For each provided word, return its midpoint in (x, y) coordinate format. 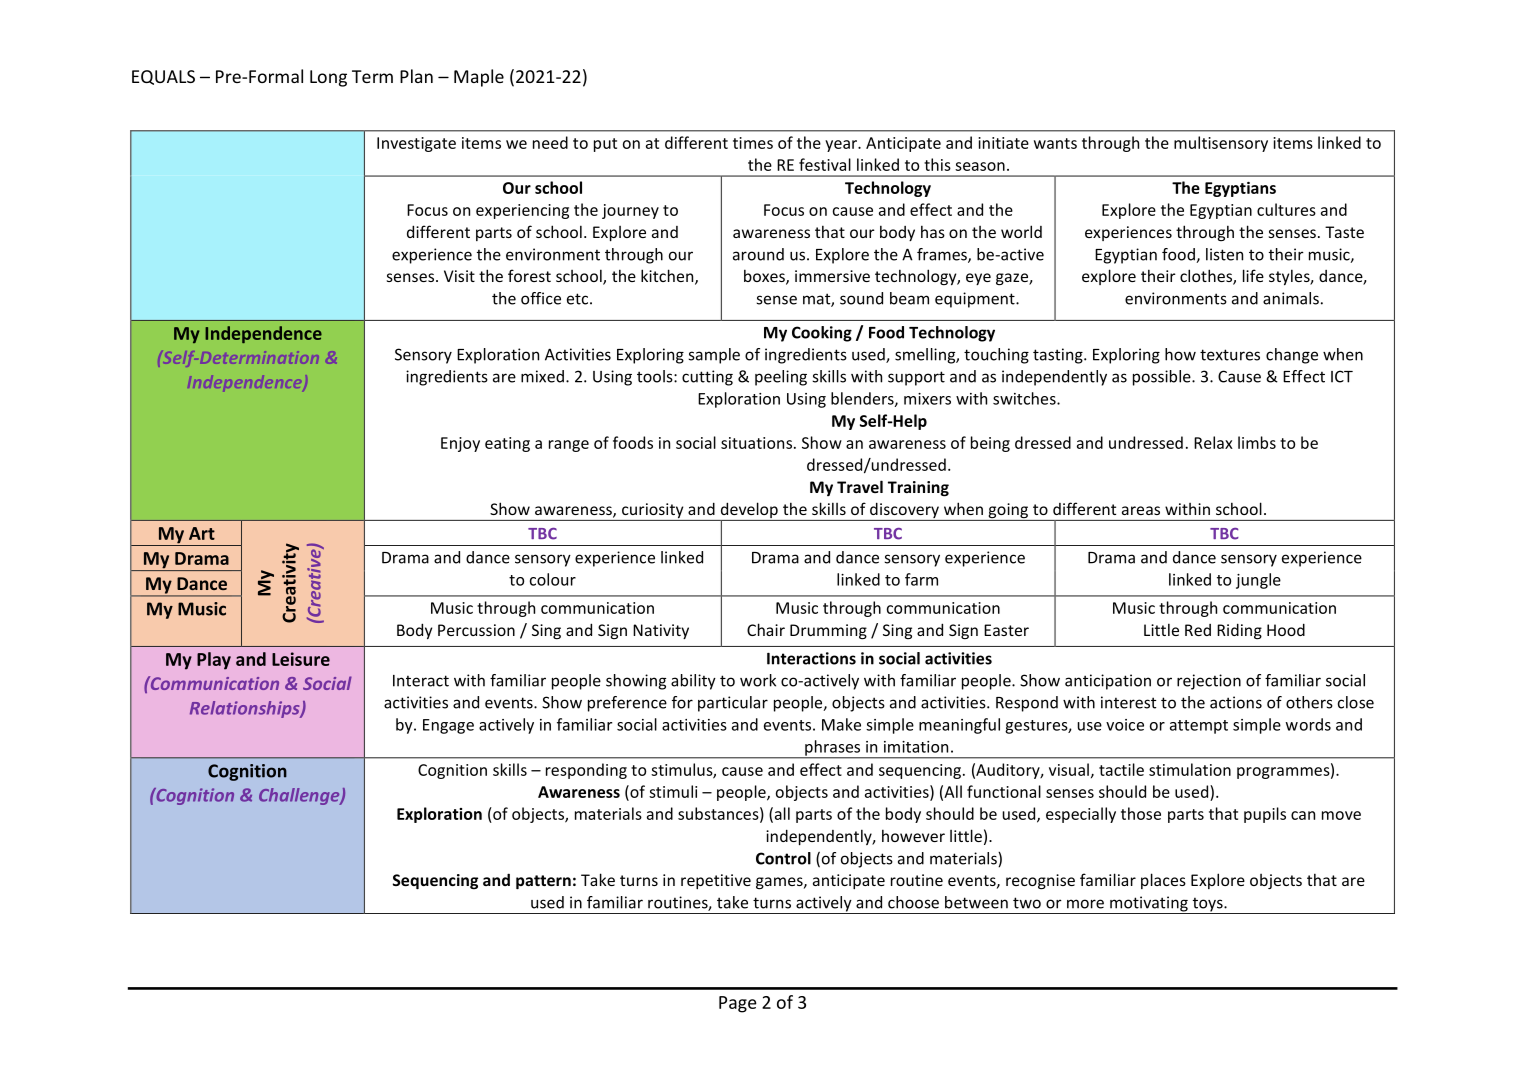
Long (328, 78)
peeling (781, 378)
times (753, 143)
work (758, 680)
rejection (1209, 682)
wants (1055, 143)
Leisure (301, 659)
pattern (543, 882)
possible (1163, 378)
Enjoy (460, 444)
